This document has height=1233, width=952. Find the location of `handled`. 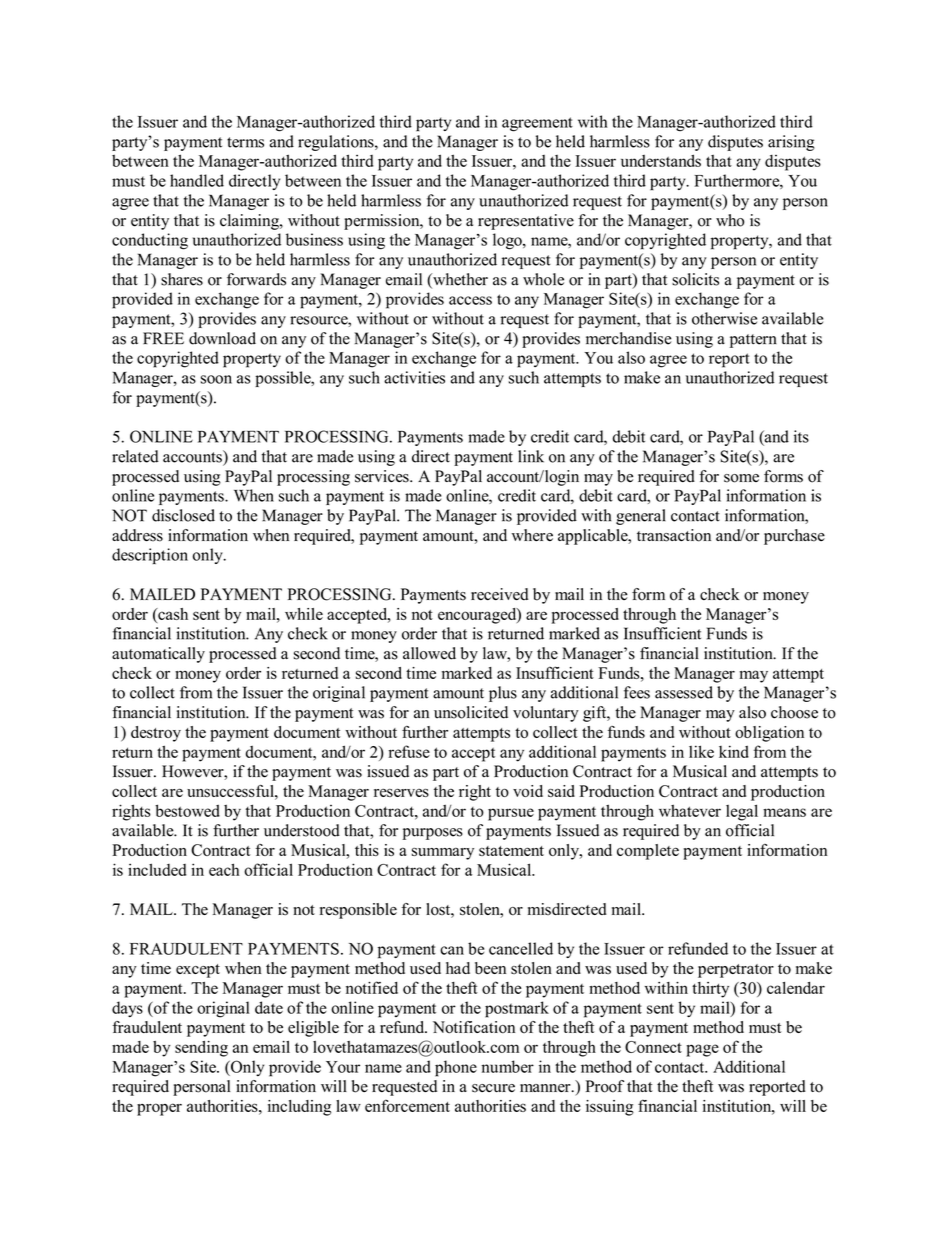

handled is located at coordinates (197, 180).
